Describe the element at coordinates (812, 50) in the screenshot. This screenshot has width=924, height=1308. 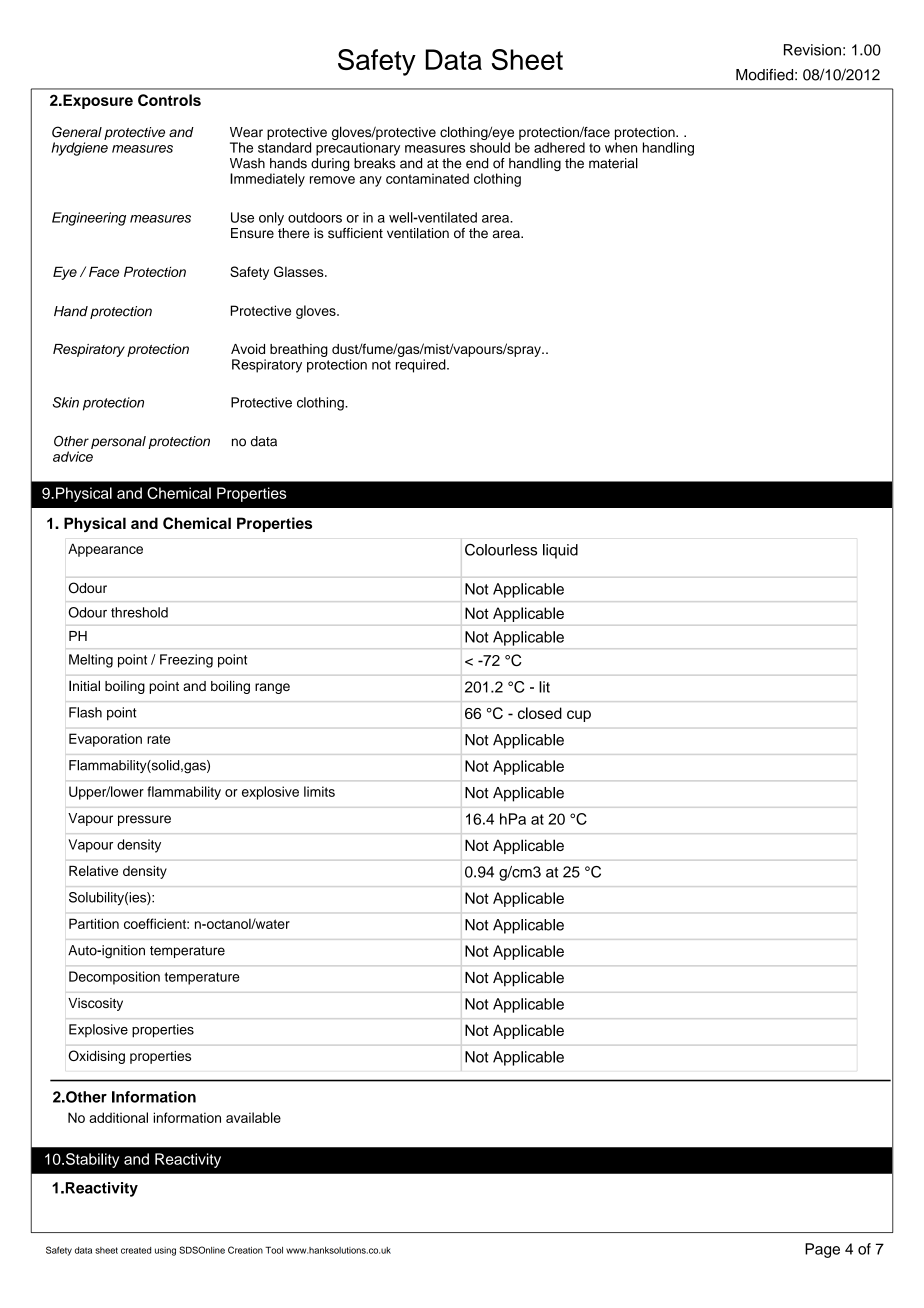
I see `Revision` at that location.
